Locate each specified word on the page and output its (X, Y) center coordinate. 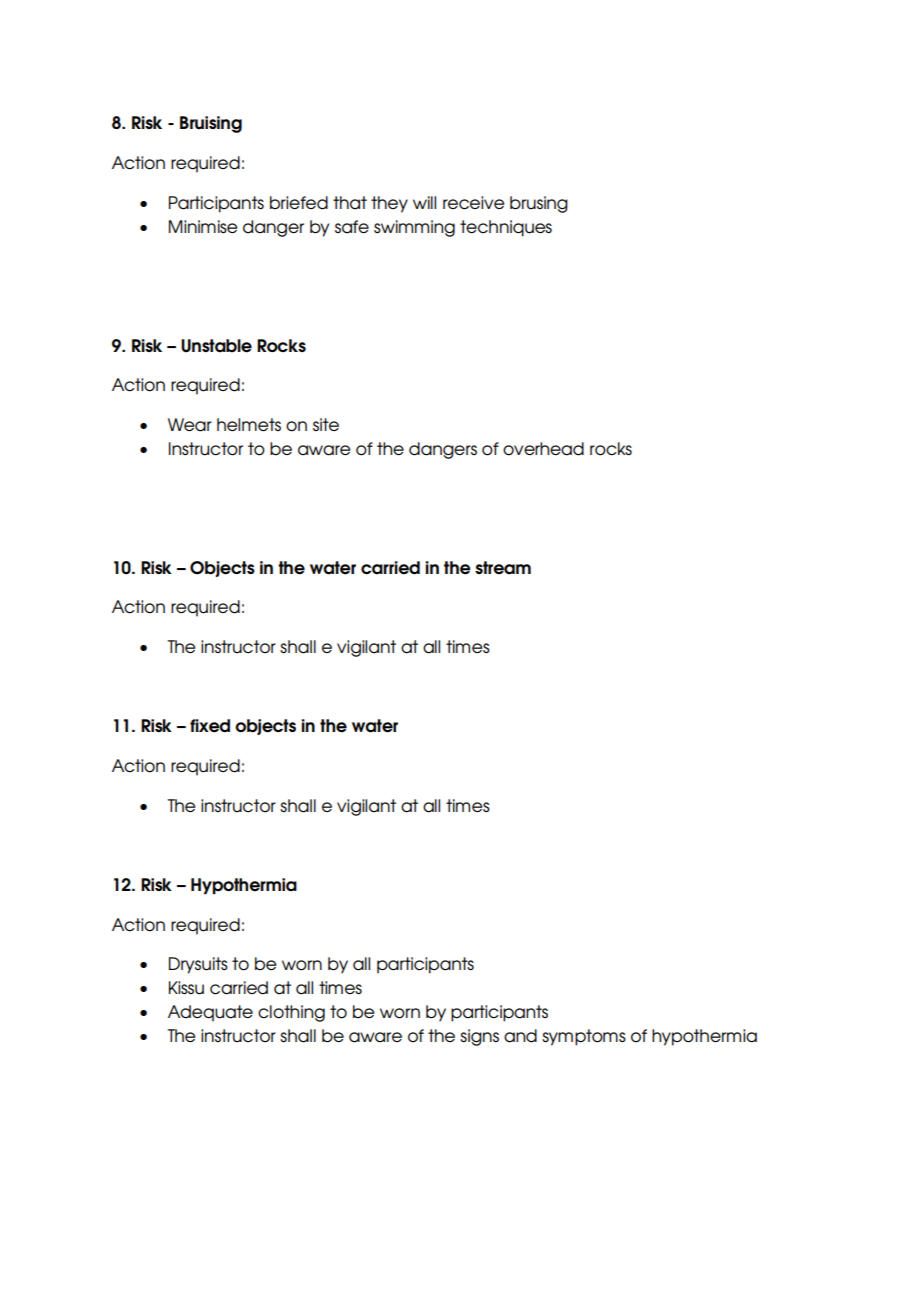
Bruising (211, 124)
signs (479, 1037)
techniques (506, 228)
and (520, 1036)
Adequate (210, 1013)
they (389, 204)
